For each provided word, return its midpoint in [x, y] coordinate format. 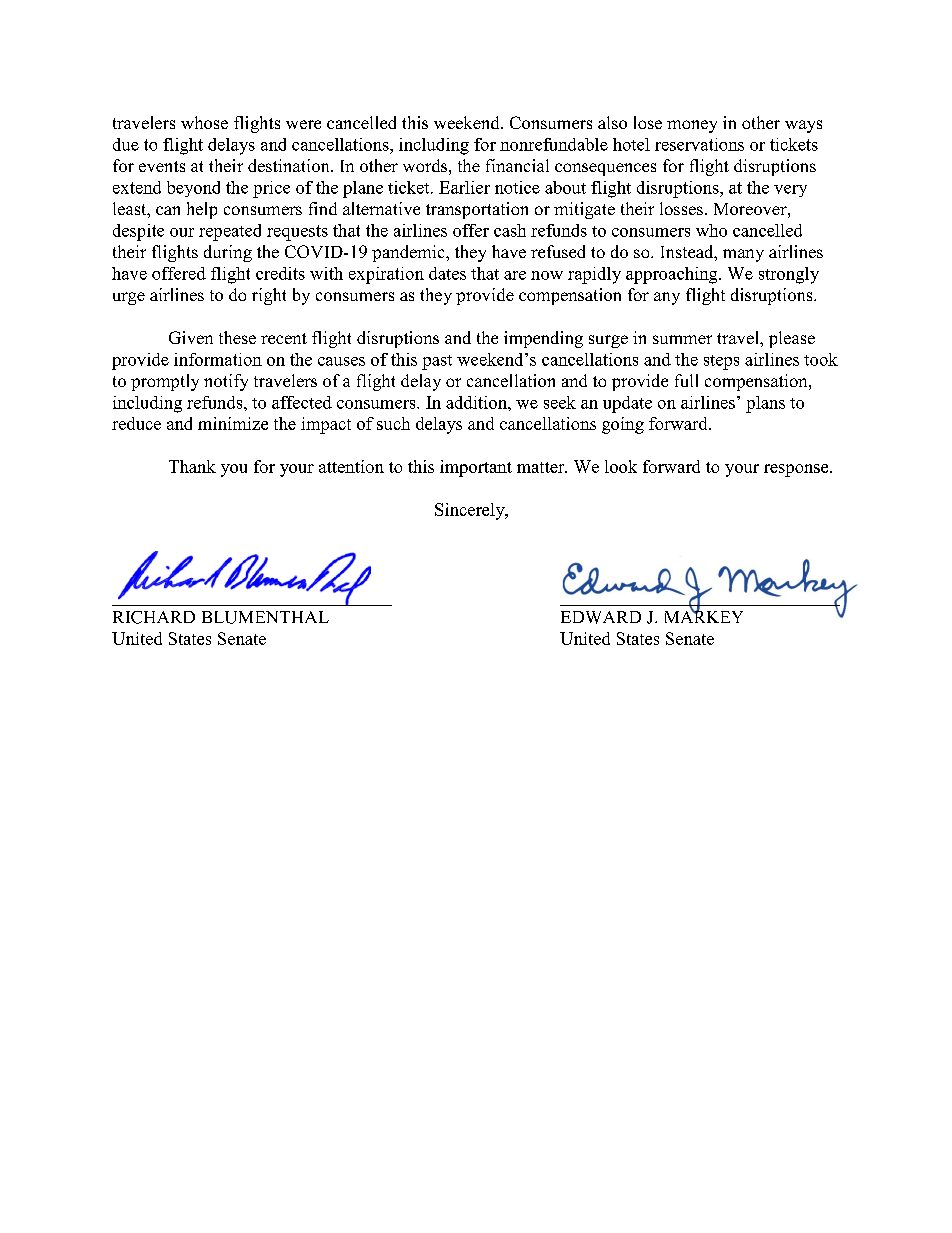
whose [204, 122]
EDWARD [601, 617]
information [218, 359]
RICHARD [154, 617]
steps [721, 362]
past [437, 362]
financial [517, 165]
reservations [699, 144]
